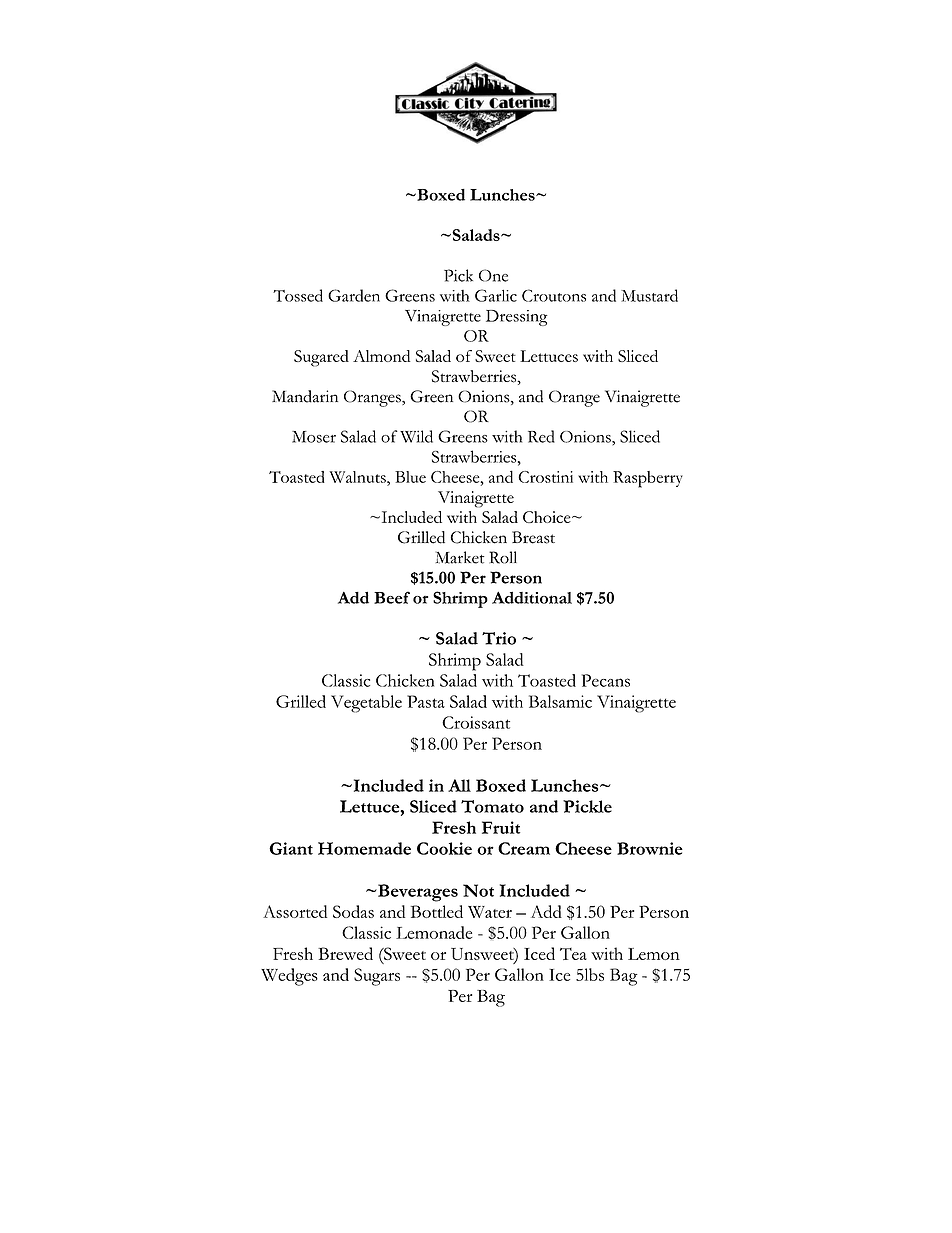  What do you see at coordinates (314, 437) in the screenshot?
I see `Moser` at bounding box center [314, 437].
